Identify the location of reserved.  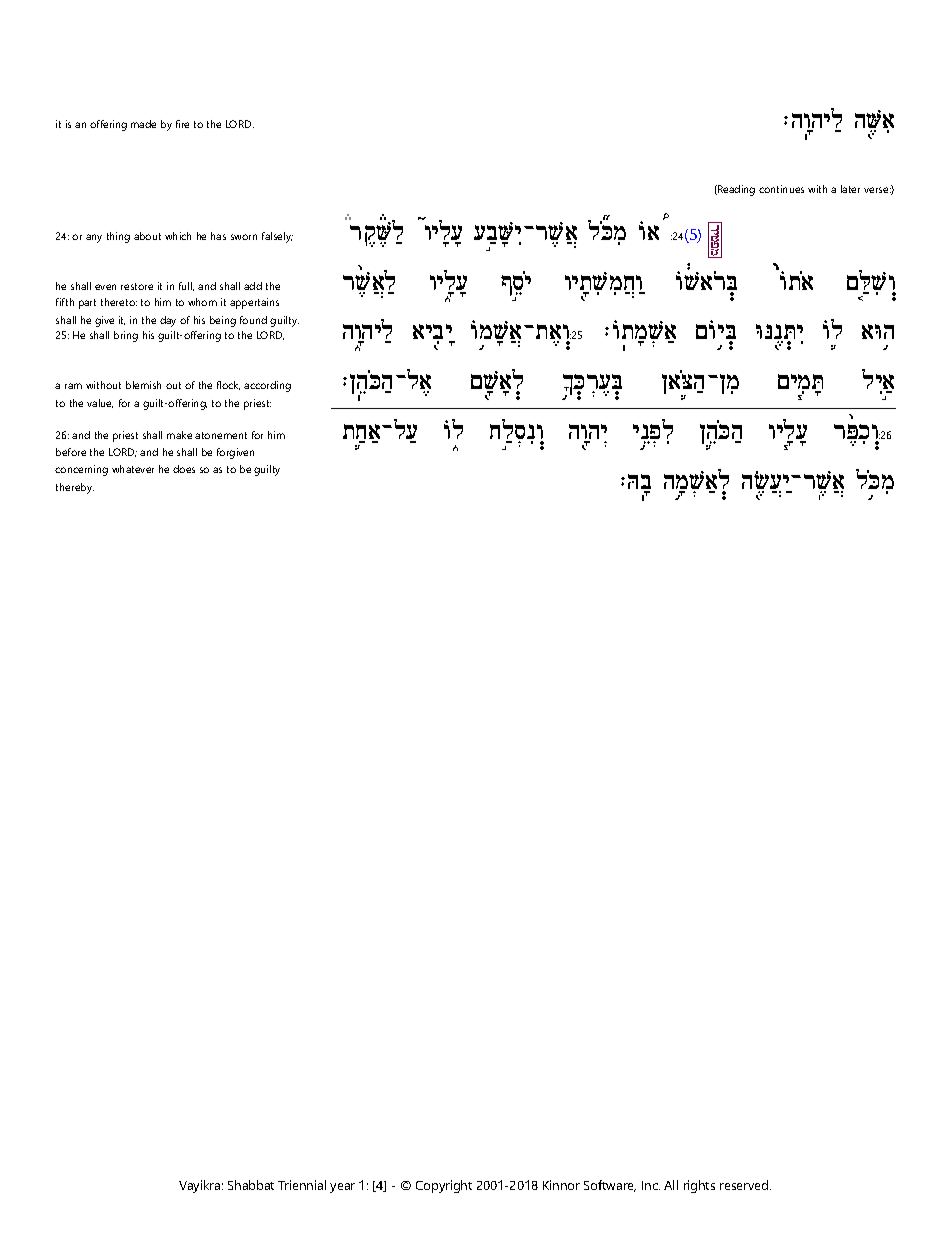
(744, 1185).
